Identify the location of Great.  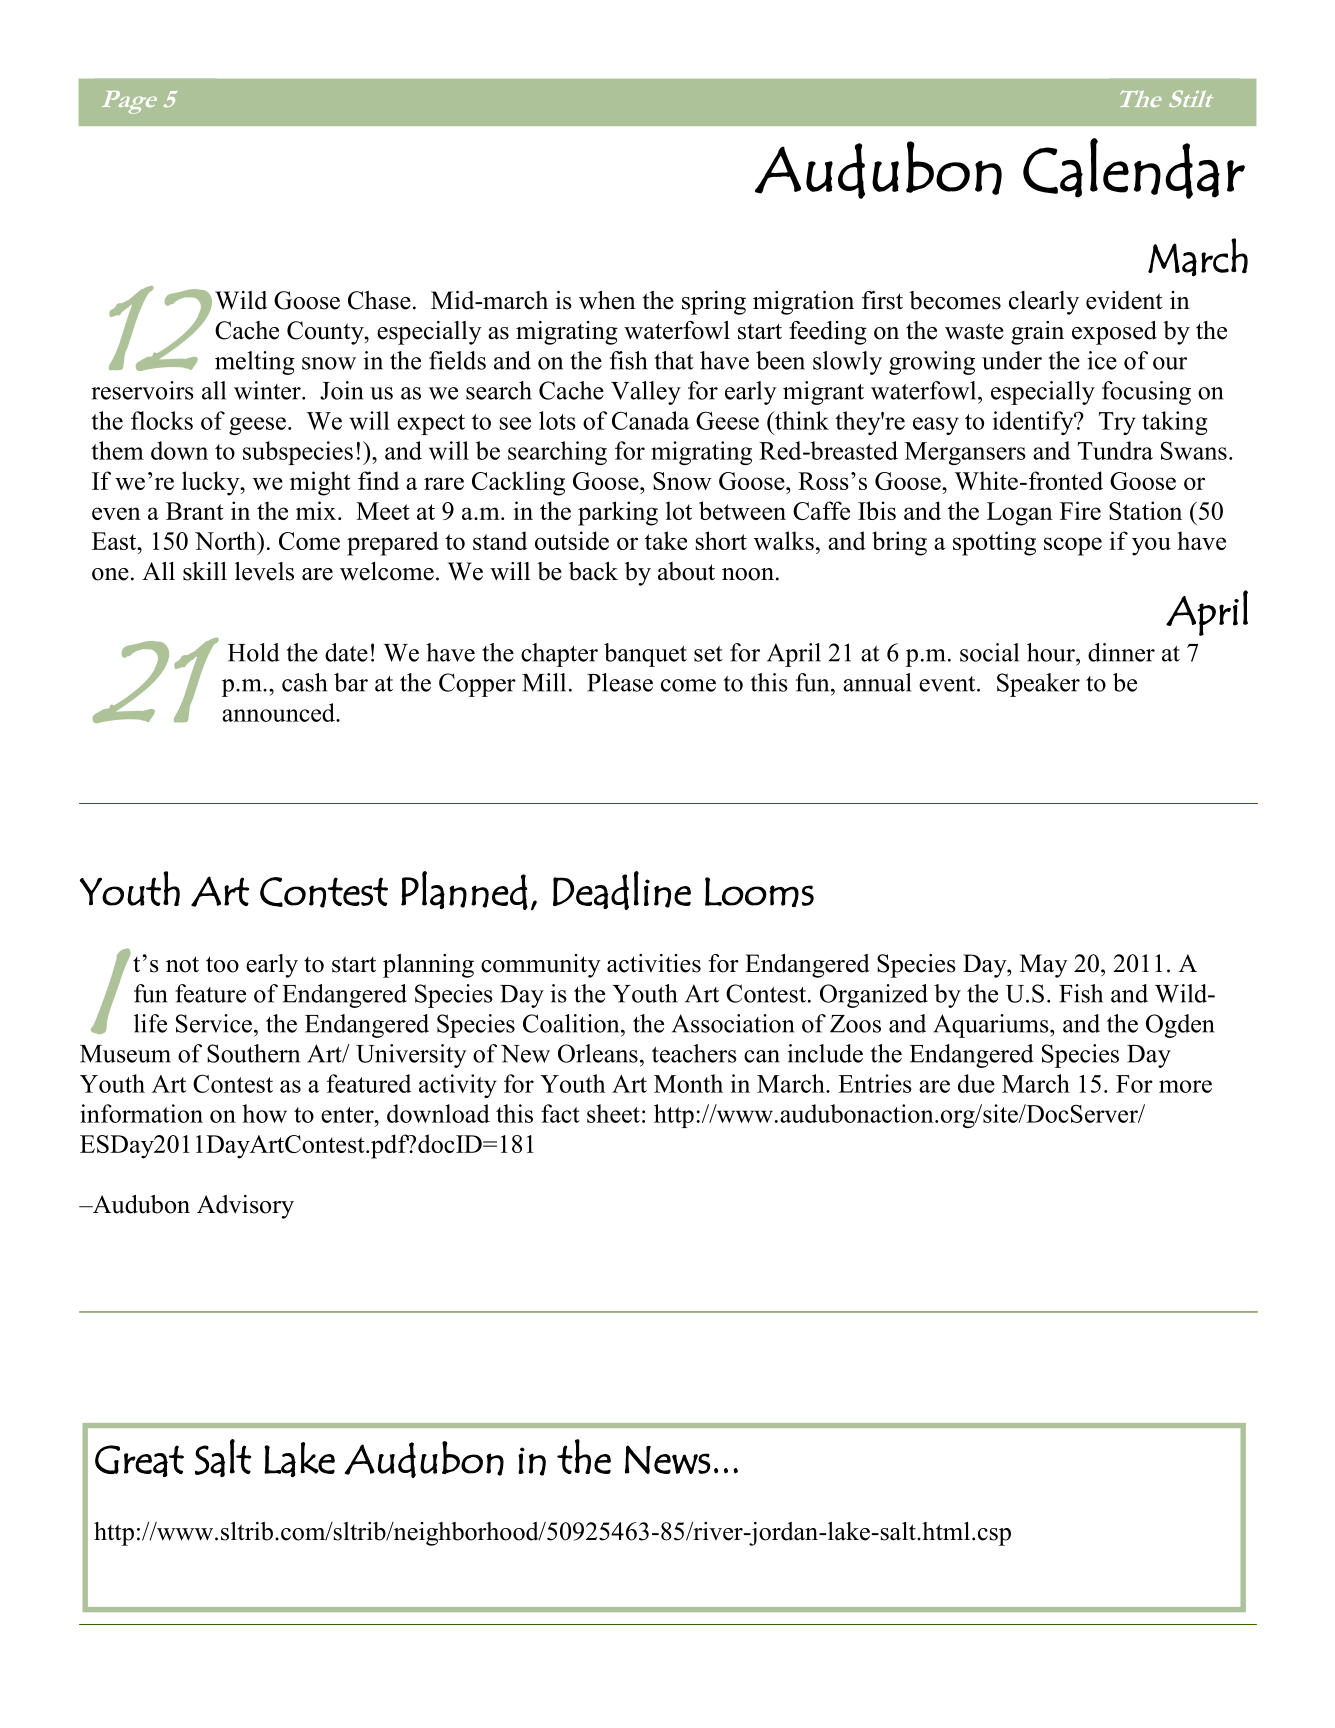
(139, 1461).
